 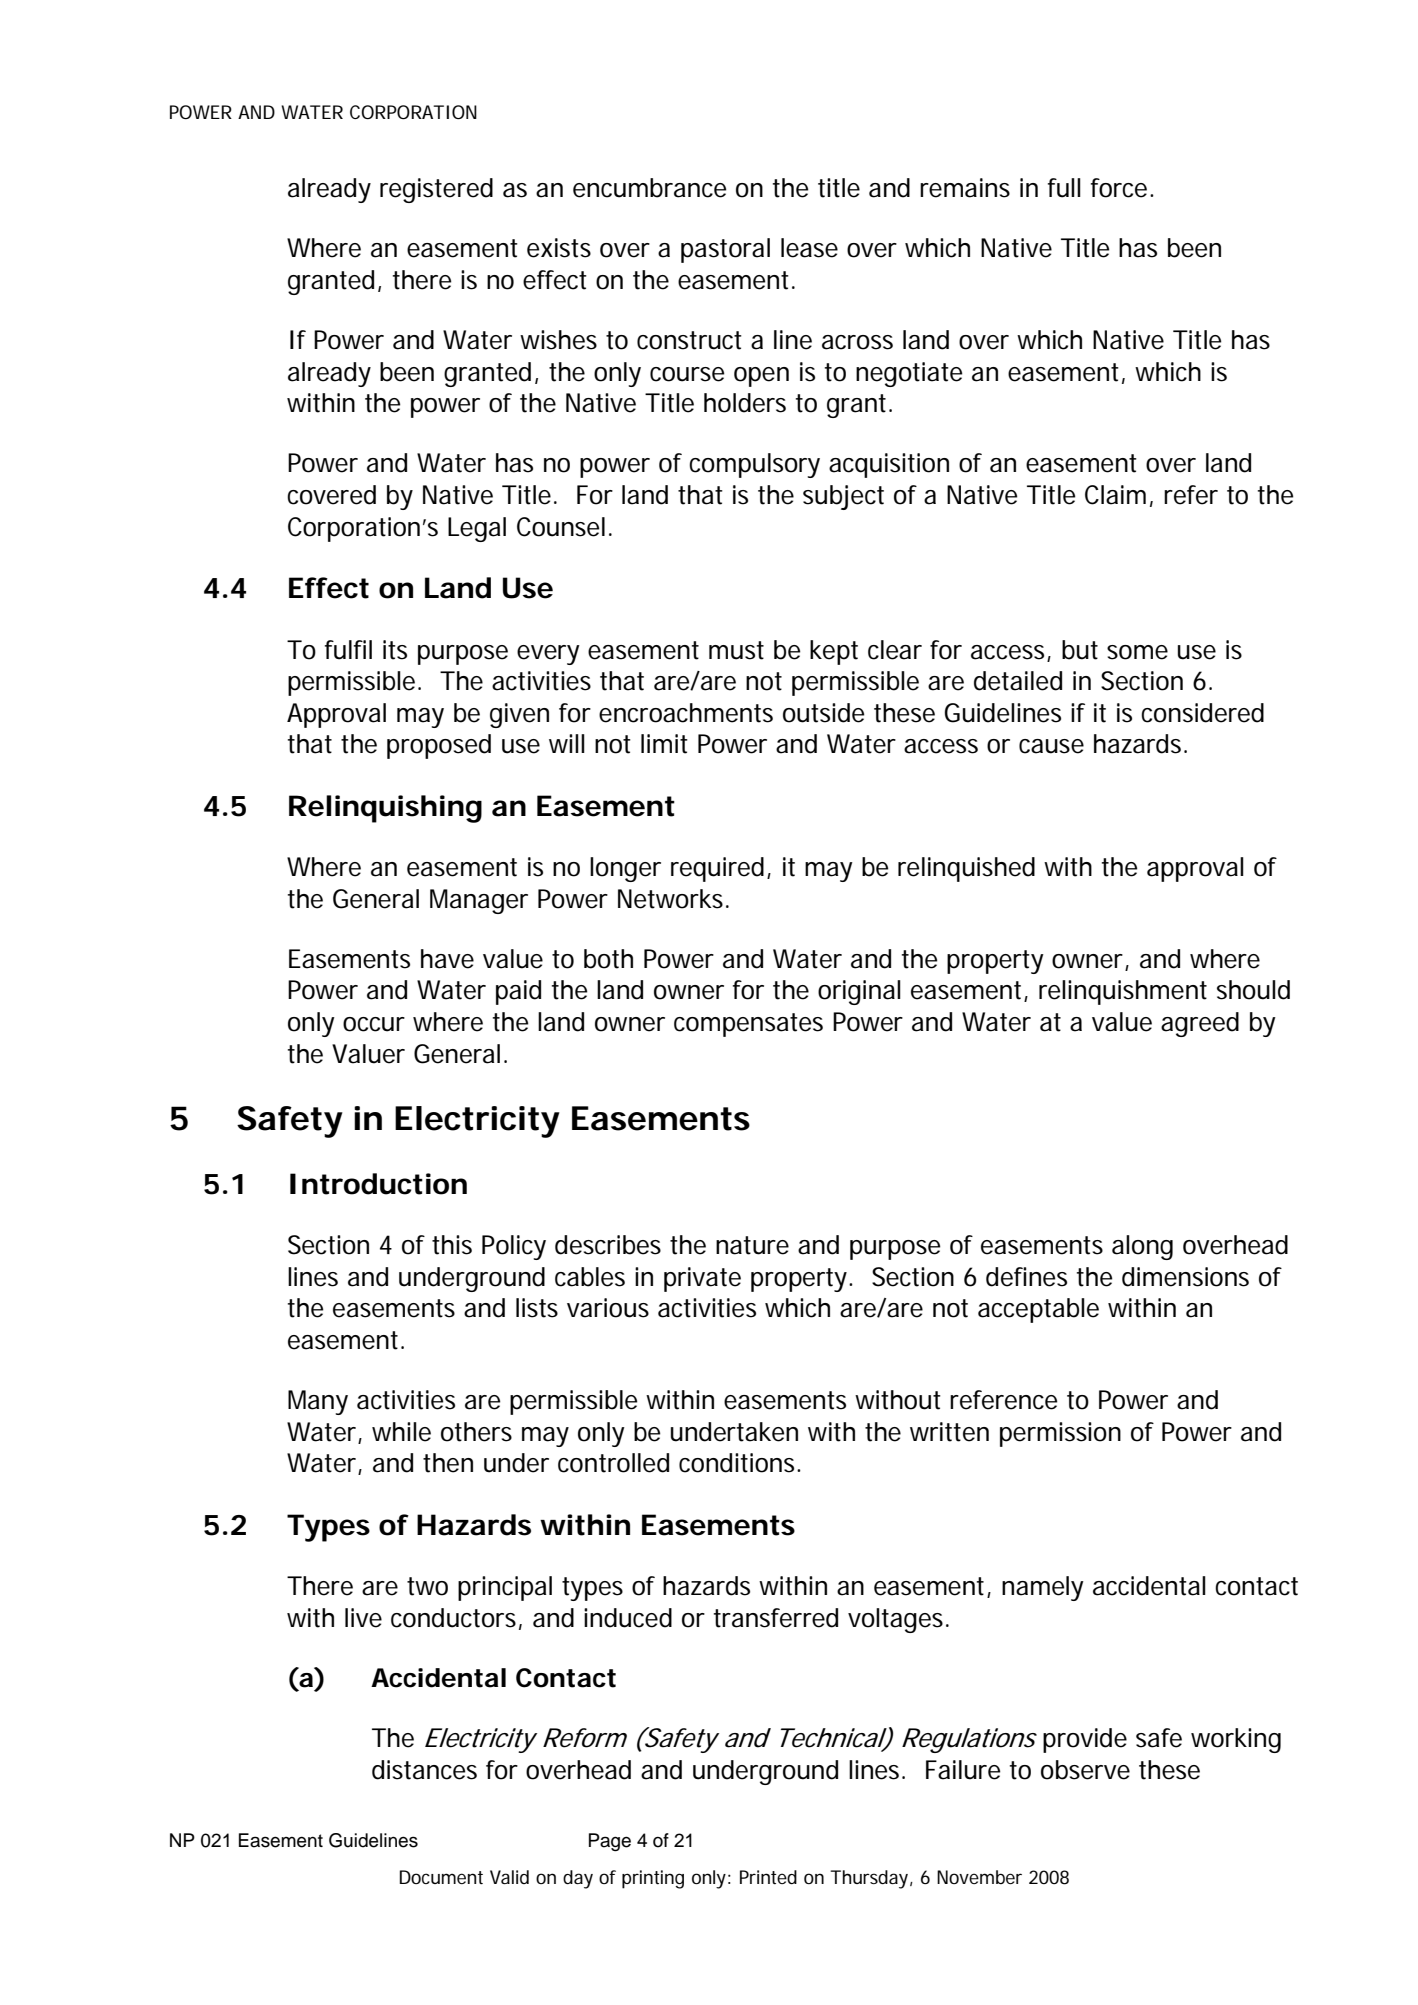 What do you see at coordinates (1185, 1277) in the screenshot?
I see `dimensions` at bounding box center [1185, 1277].
